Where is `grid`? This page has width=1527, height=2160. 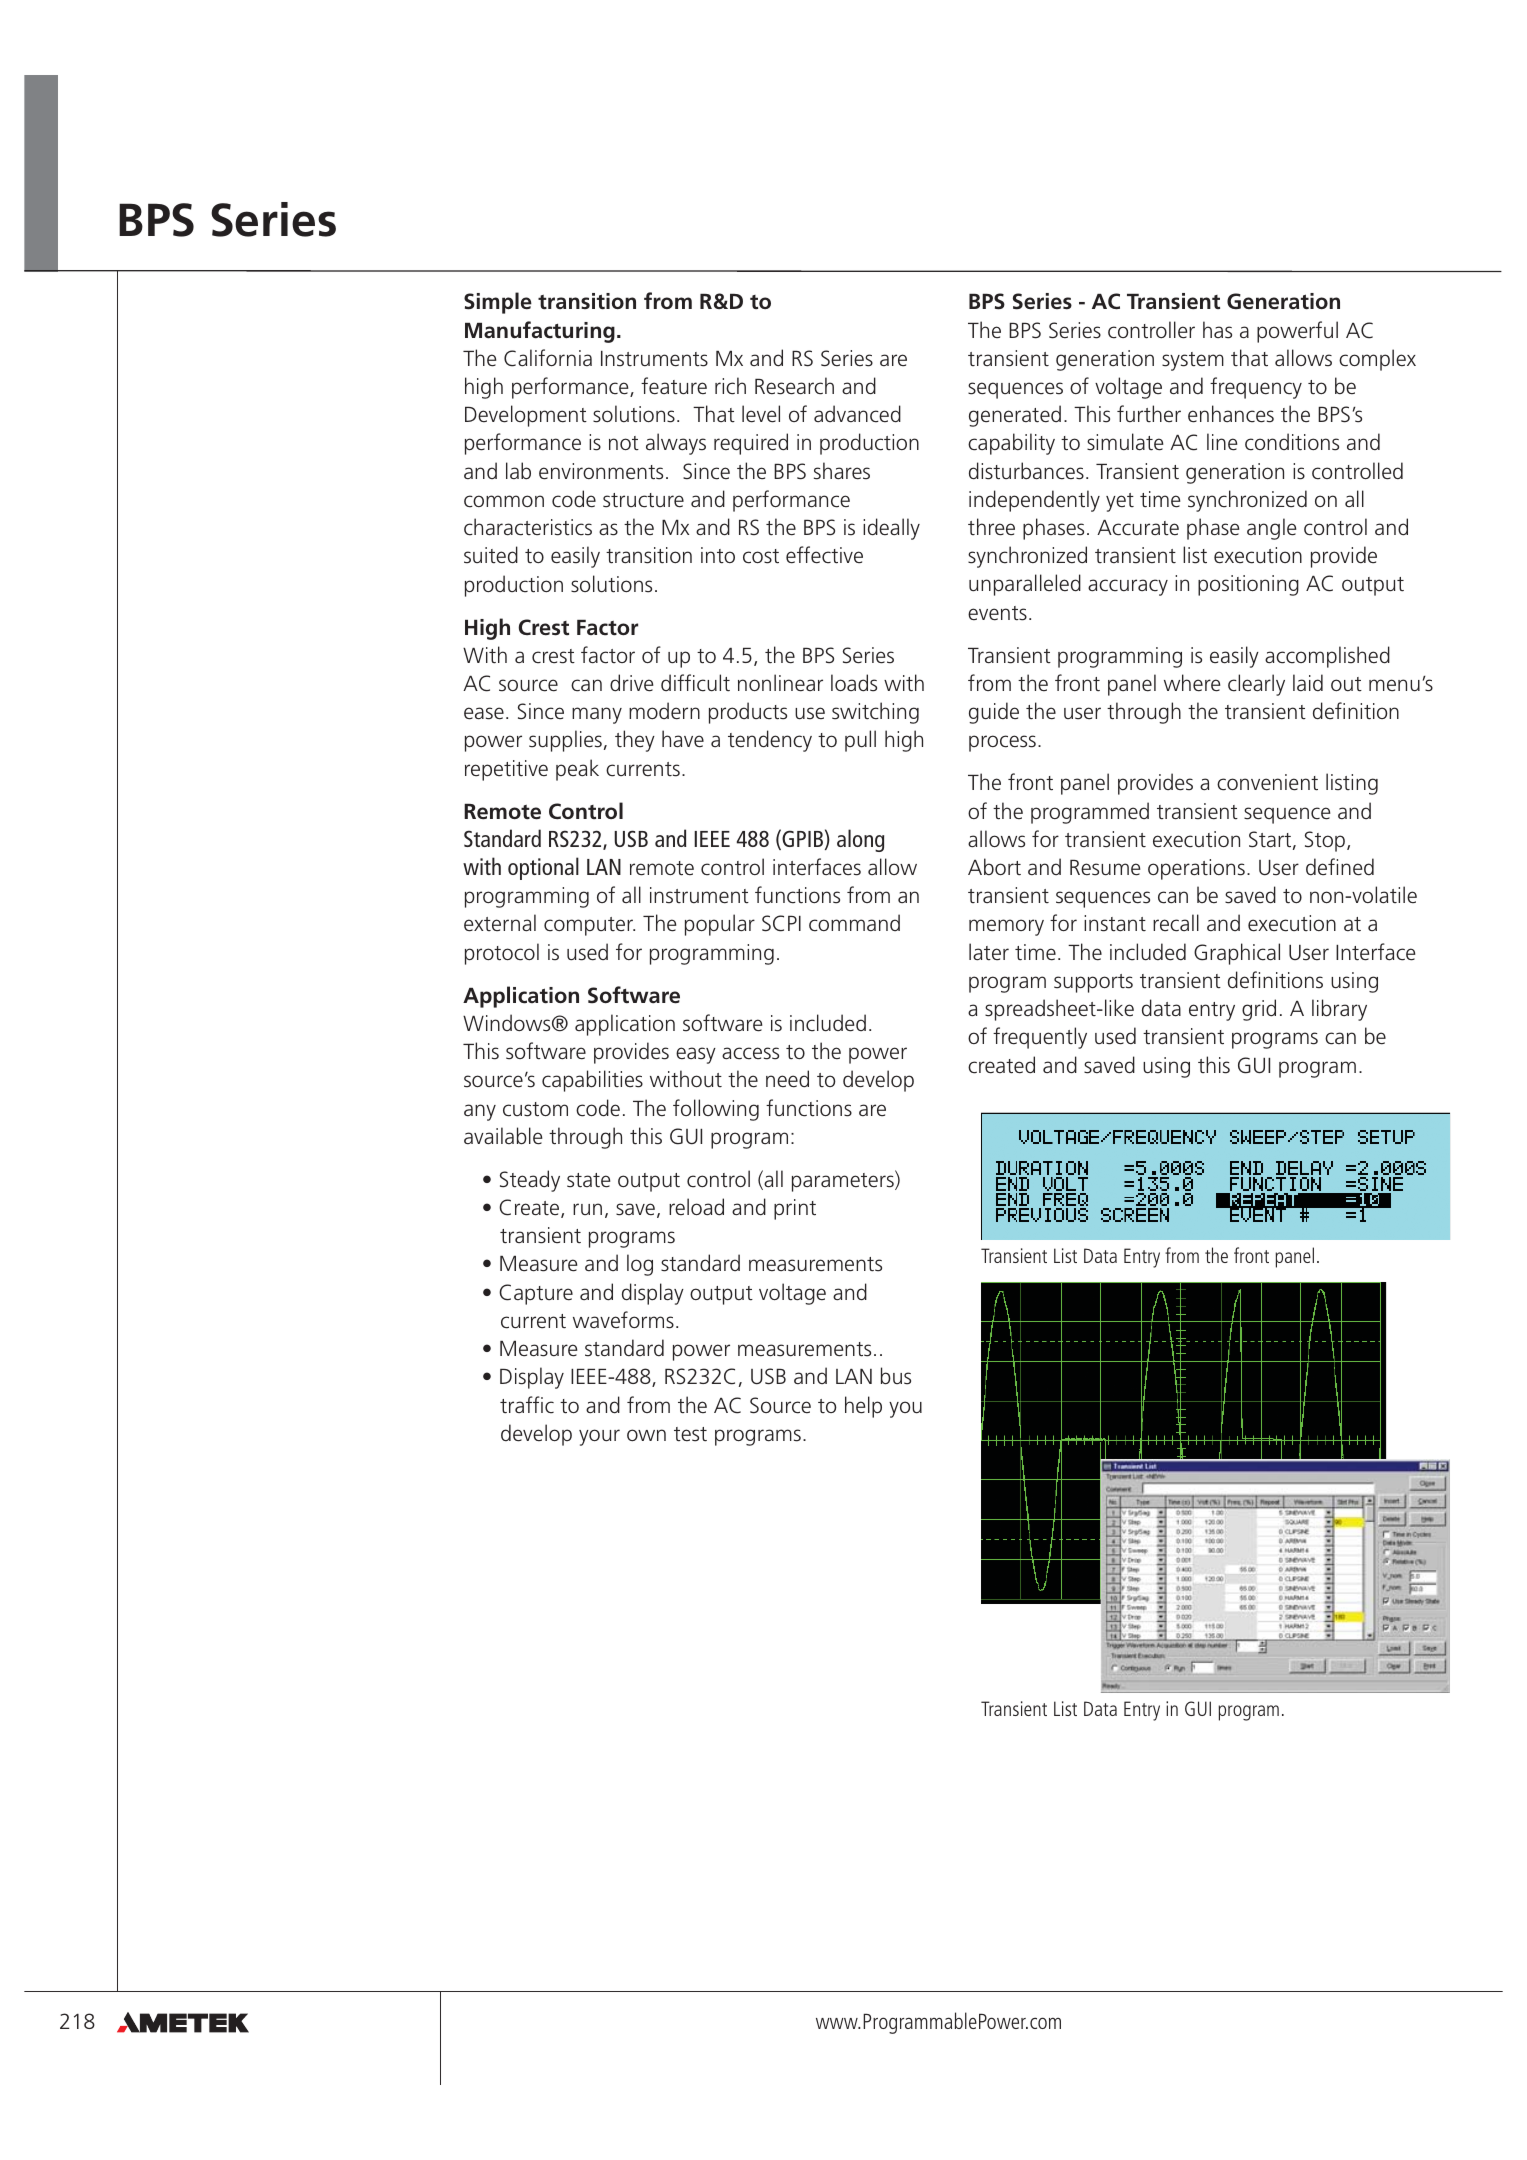
grid is located at coordinates (1259, 1010).
